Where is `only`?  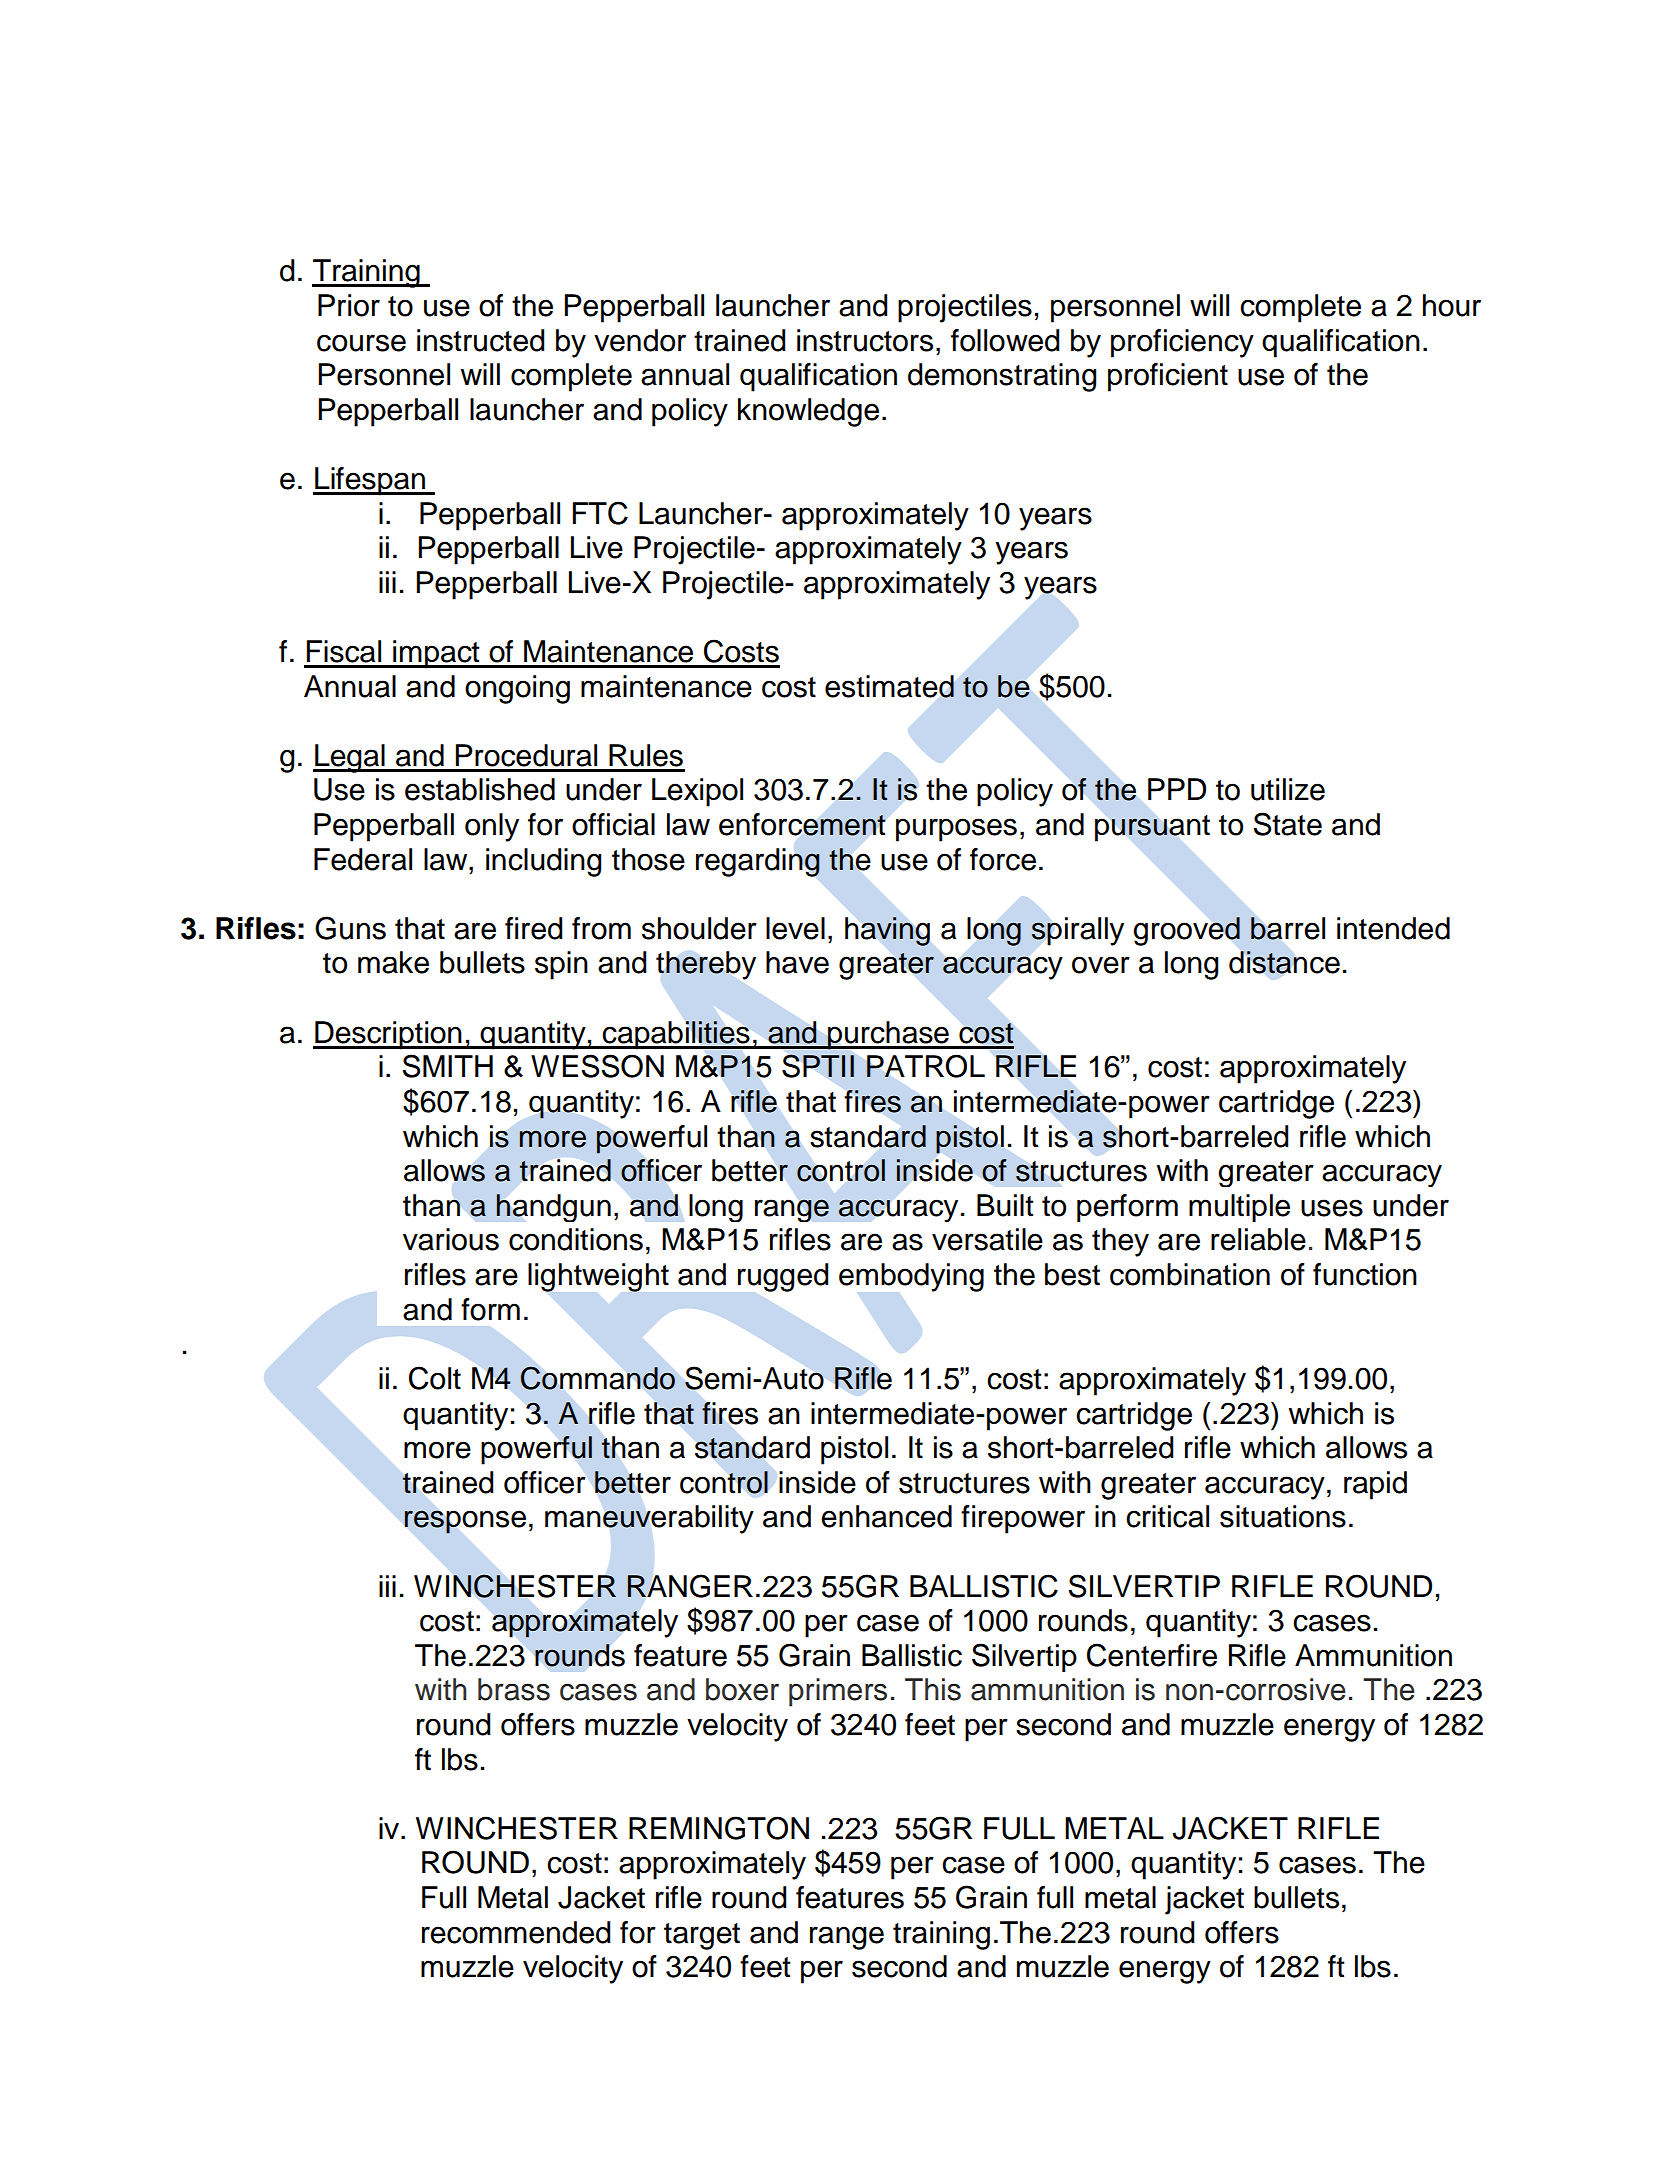
only is located at coordinates (492, 827).
